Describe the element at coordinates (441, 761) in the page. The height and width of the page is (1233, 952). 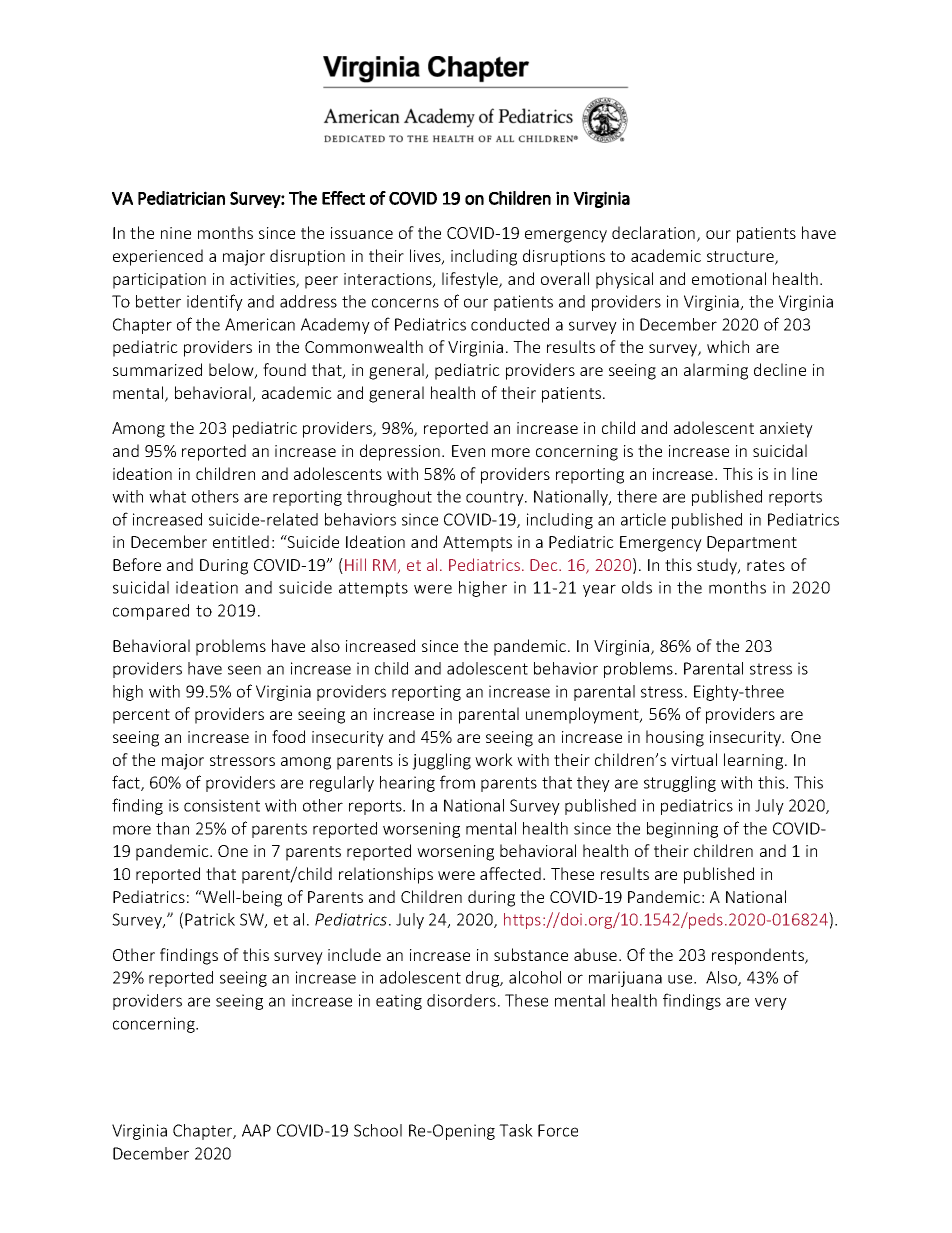
I see `juggling` at that location.
